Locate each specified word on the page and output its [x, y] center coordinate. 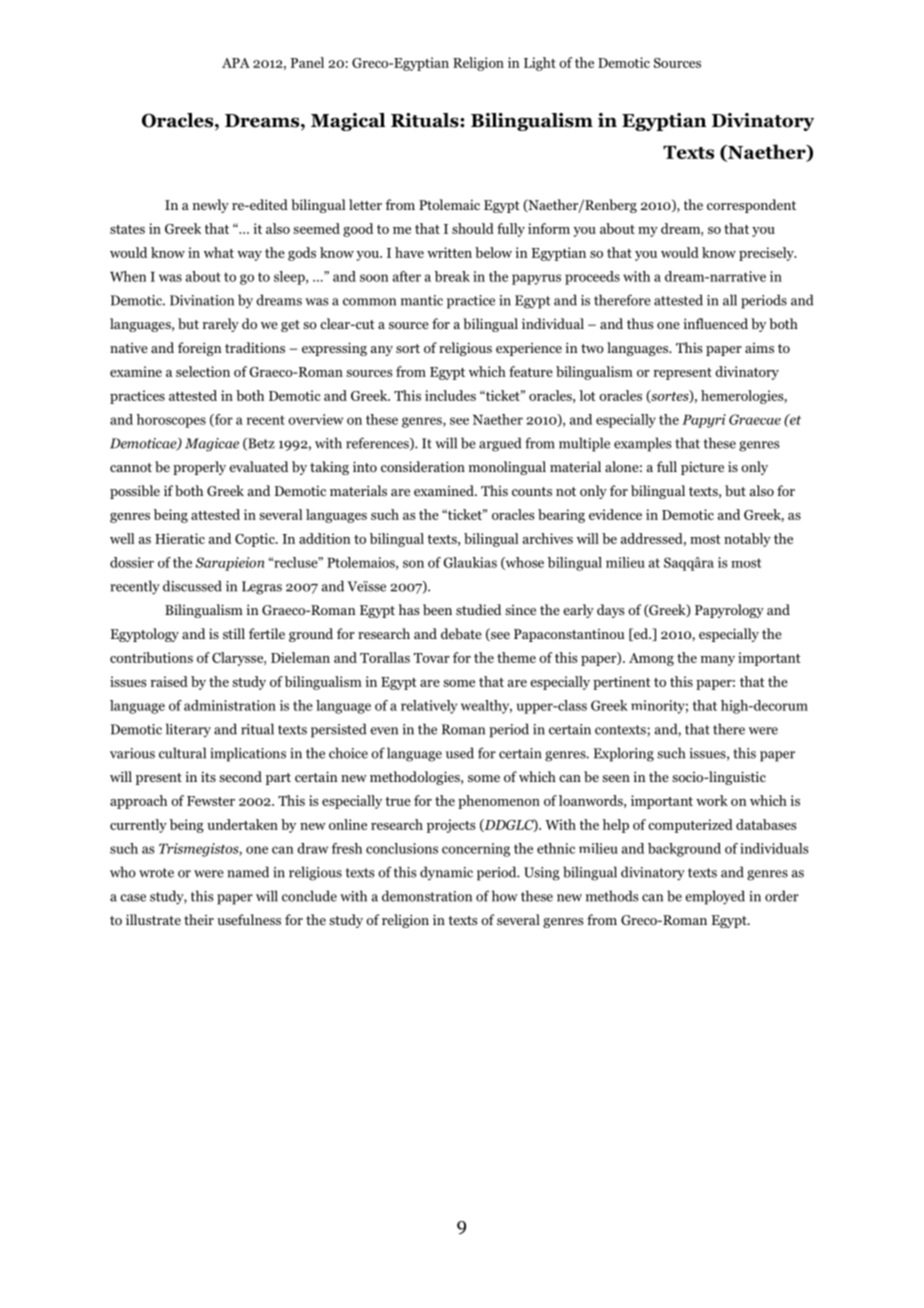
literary [188, 730]
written [449, 252]
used [460, 753]
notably [747, 540]
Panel [307, 62]
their [199, 919]
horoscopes [171, 421]
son [413, 564]
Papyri [704, 421]
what [219, 252]
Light [540, 64]
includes [450, 395]
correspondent [751, 206]
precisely [767, 254]
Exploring [624, 754]
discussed [192, 586]
